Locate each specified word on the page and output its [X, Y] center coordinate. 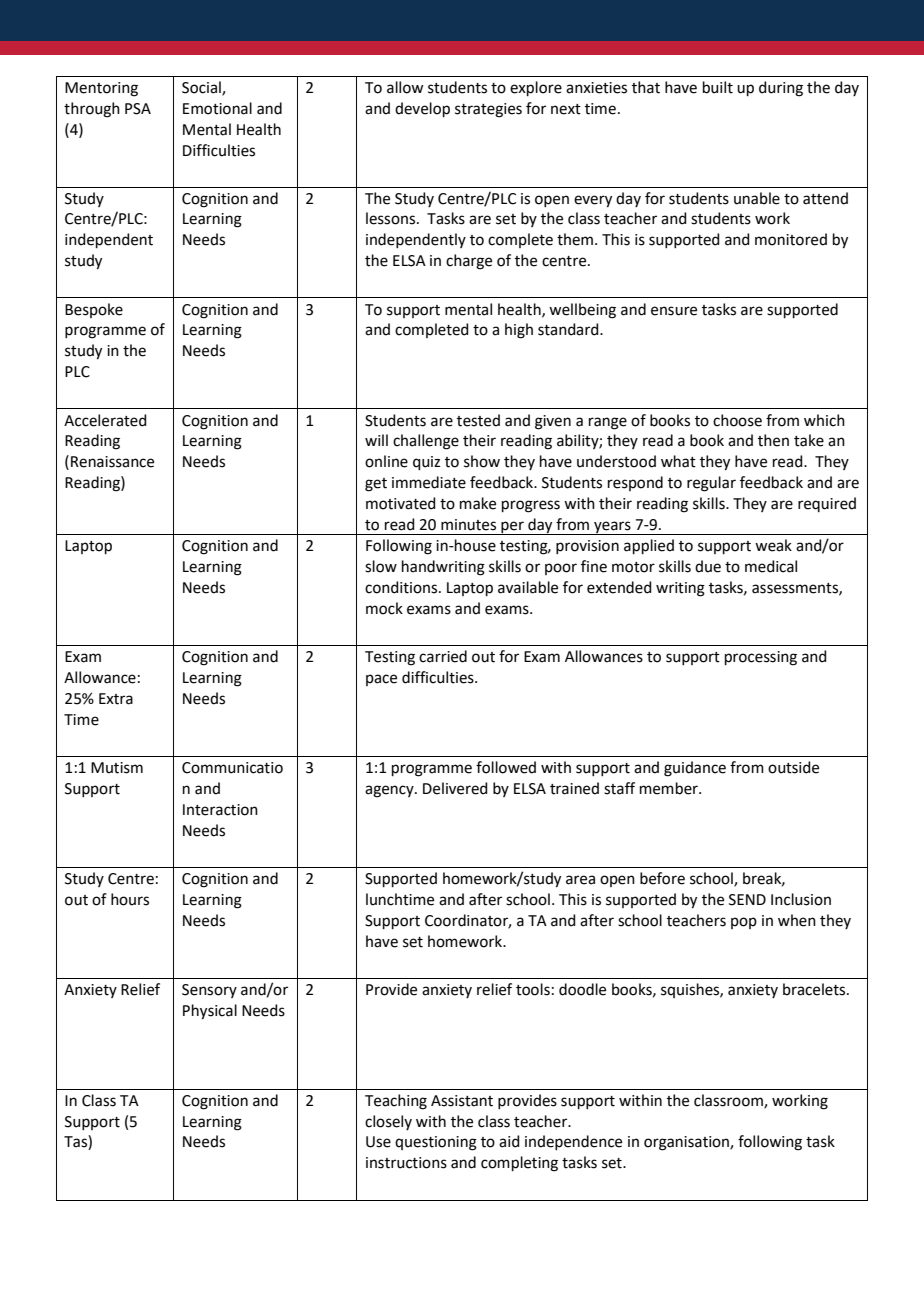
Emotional [217, 108]
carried [443, 656]
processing [761, 658]
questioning [436, 1143]
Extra [116, 699]
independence [573, 1142]
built [718, 87]
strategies [488, 110]
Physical [210, 1012]
